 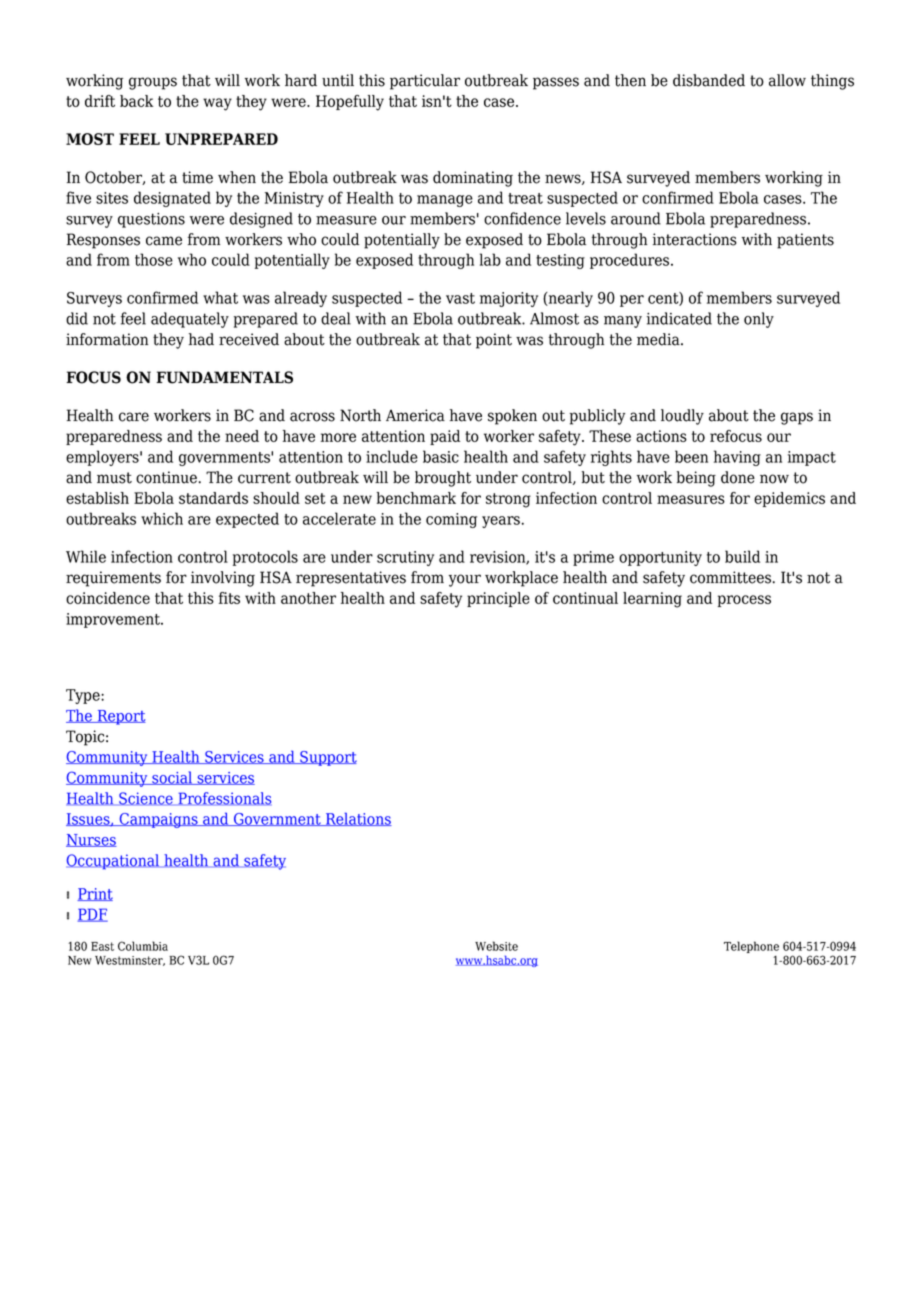 What do you see at coordinates (134, 417) in the image?
I see `care` at bounding box center [134, 417].
